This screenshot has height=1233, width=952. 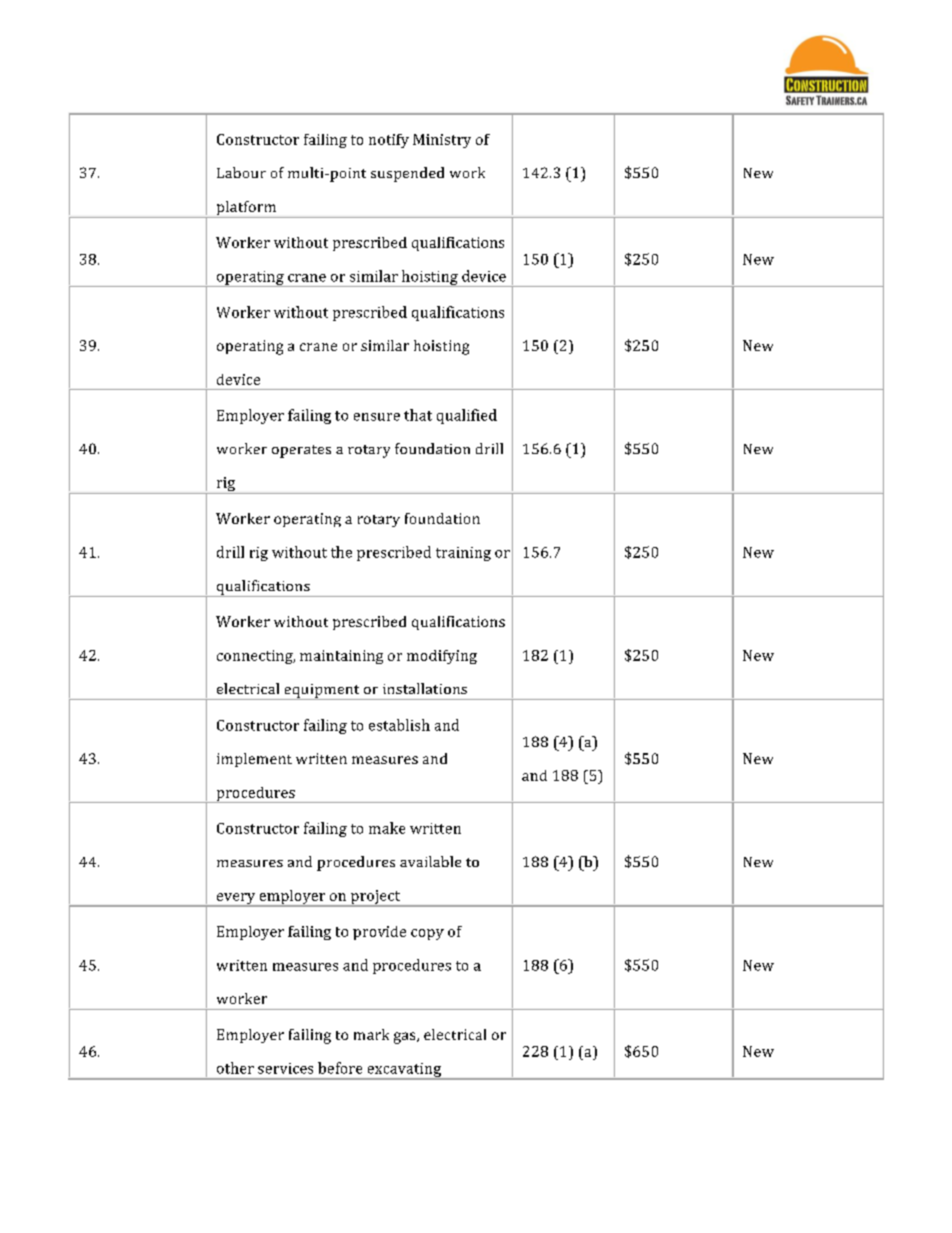 I want to click on services, so click(x=285, y=1068).
